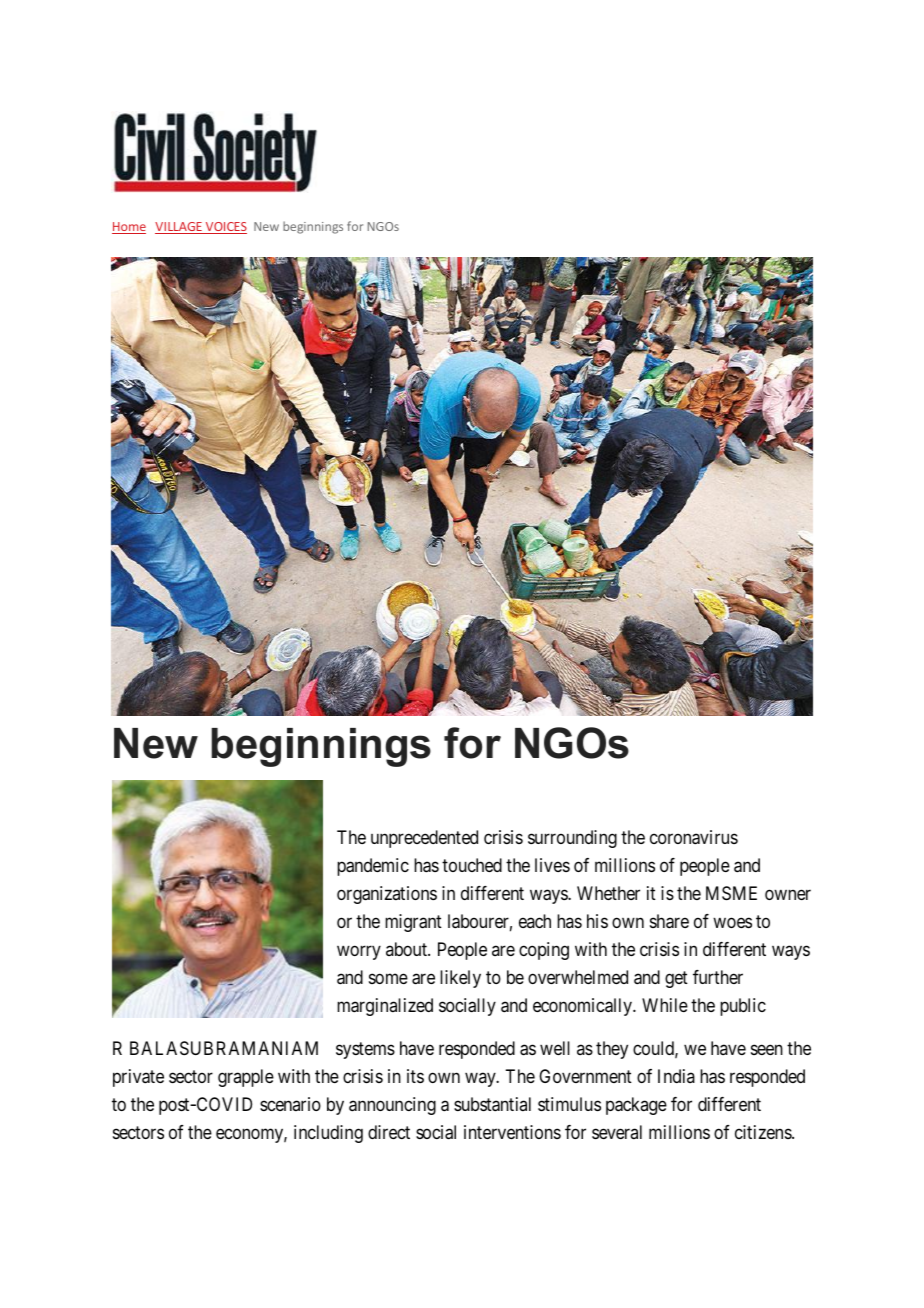  What do you see at coordinates (246, 1078) in the screenshot?
I see `grapple` at bounding box center [246, 1078].
